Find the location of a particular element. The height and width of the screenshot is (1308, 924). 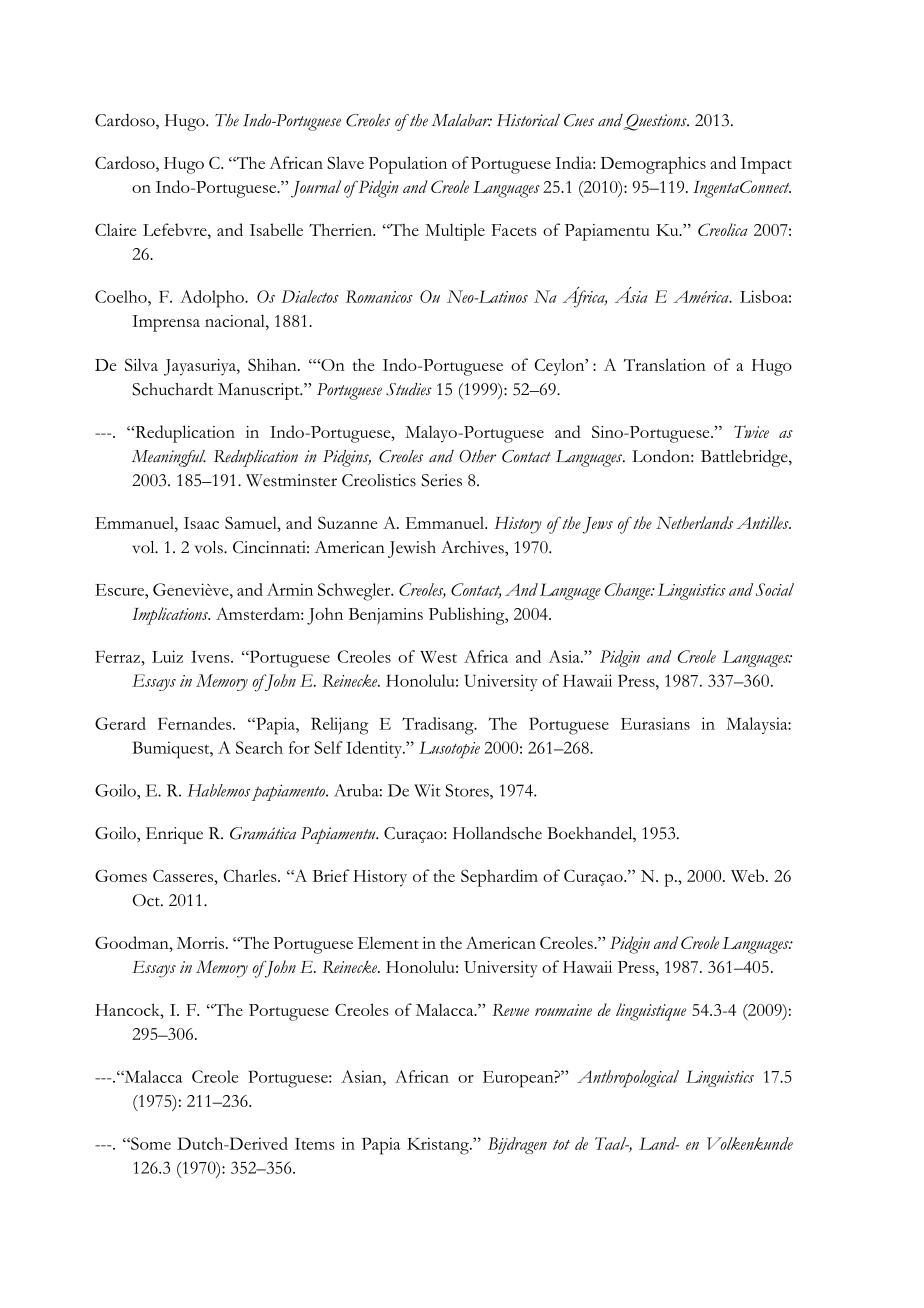

Publishing is located at coordinates (468, 616).
